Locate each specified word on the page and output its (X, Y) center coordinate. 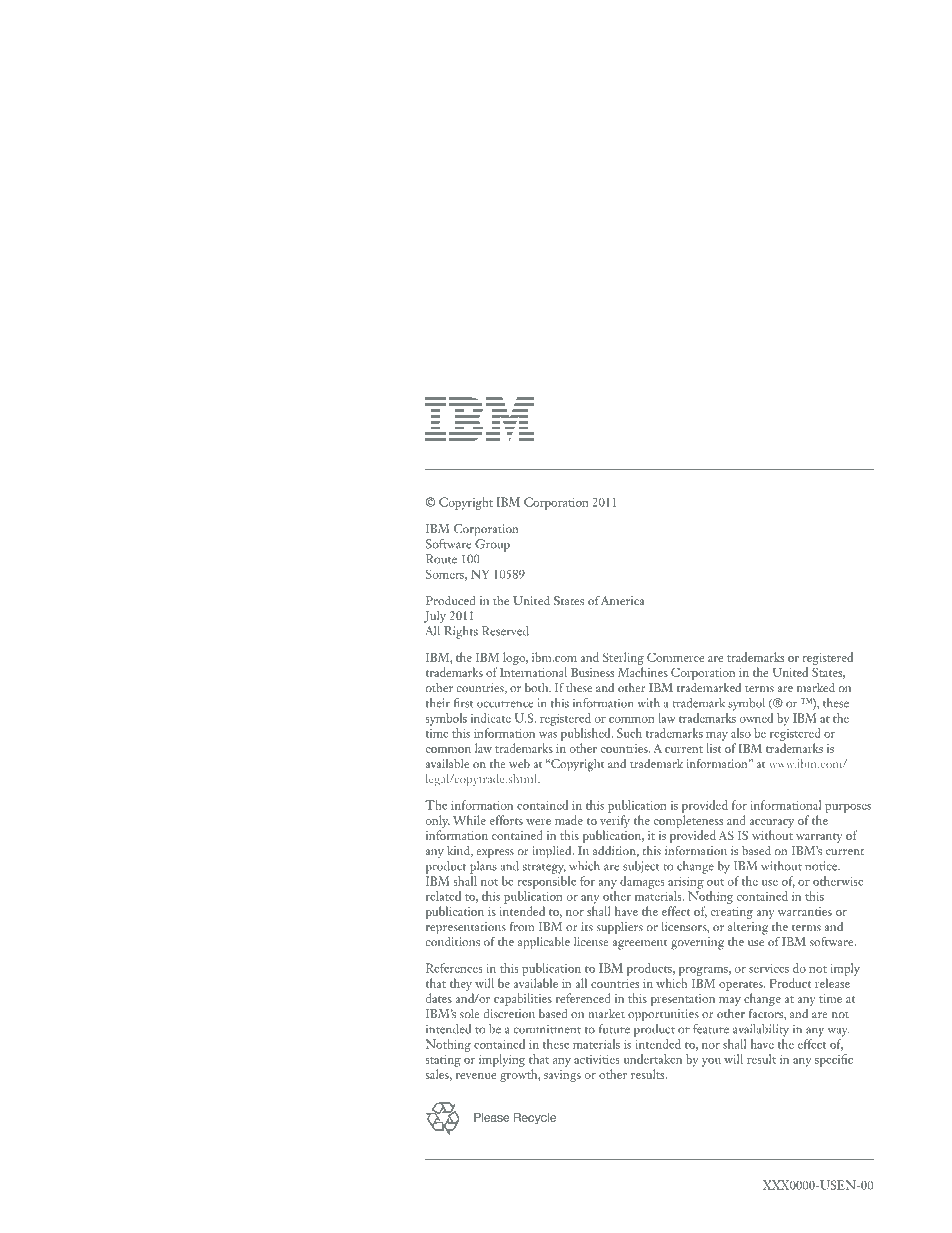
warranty (819, 838)
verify (615, 823)
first (463, 703)
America (622, 600)
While (469, 820)
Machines (643, 672)
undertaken (652, 1059)
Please (492, 1117)
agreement (640, 944)
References (454, 968)
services (769, 968)
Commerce (675, 657)
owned (756, 718)
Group (492, 545)
